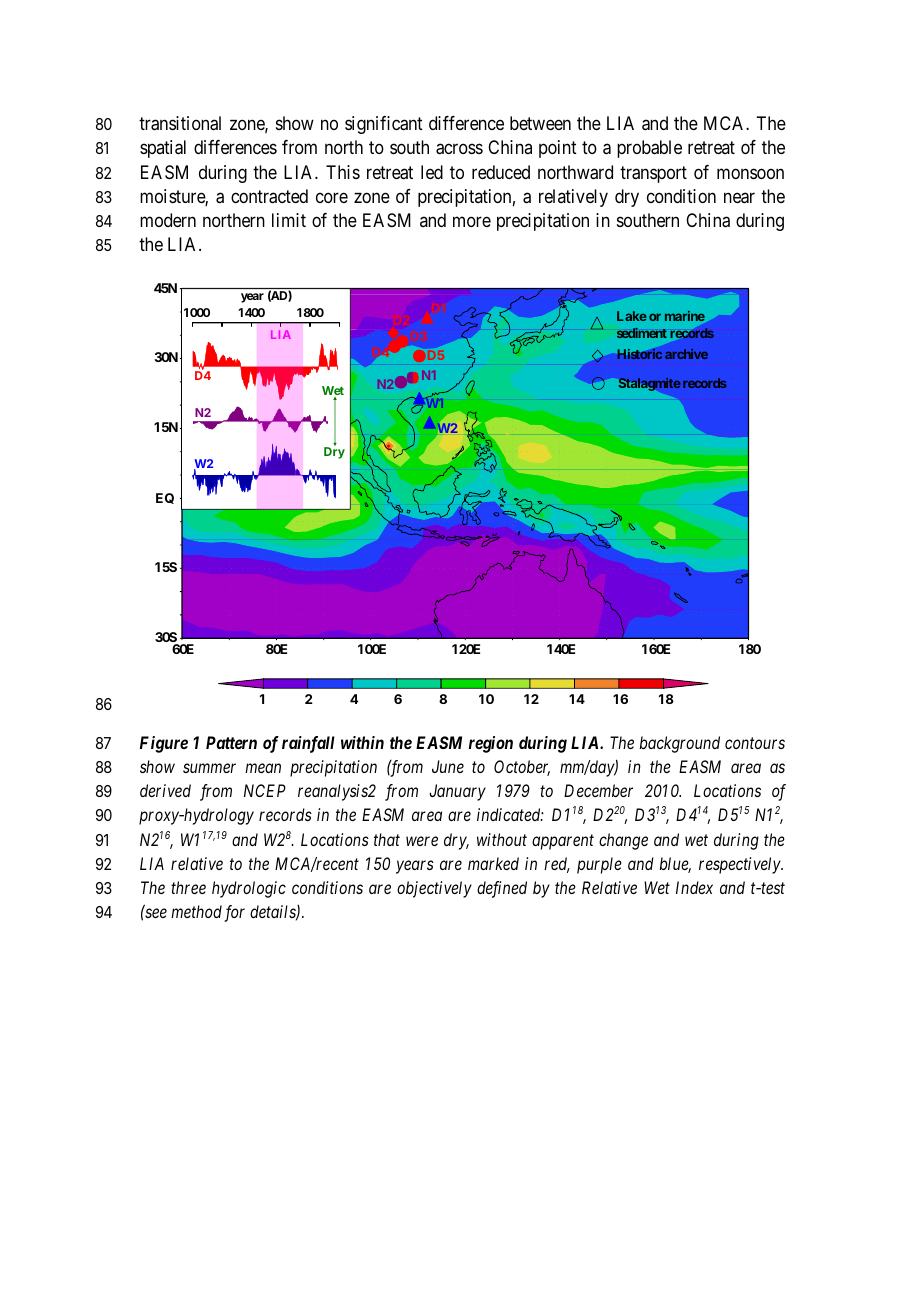  I want to click on across, so click(459, 149).
